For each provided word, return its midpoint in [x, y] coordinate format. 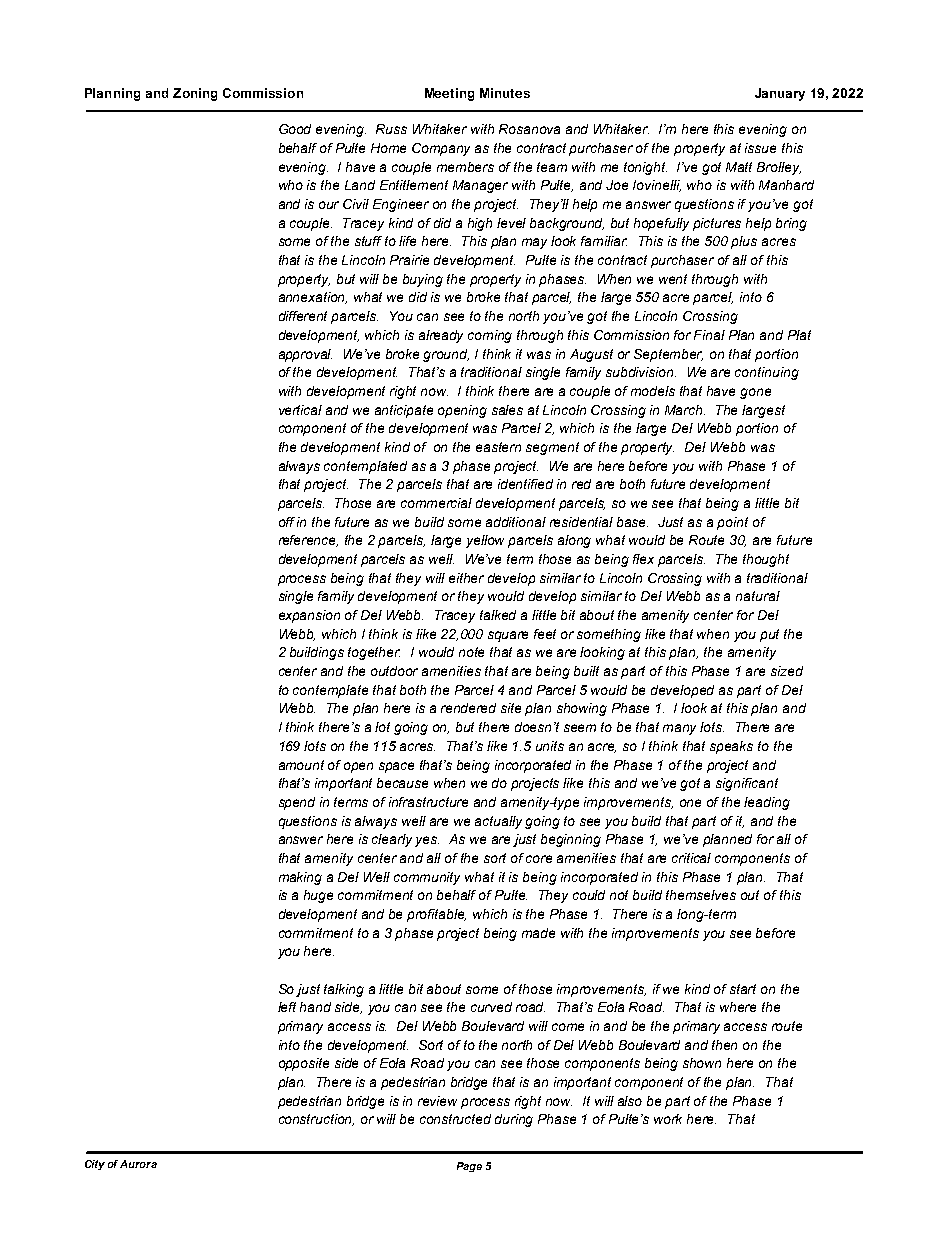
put [769, 635]
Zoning [195, 94]
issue [760, 148]
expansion [309, 616]
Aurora [138, 1164]
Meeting [449, 94]
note [471, 652]
